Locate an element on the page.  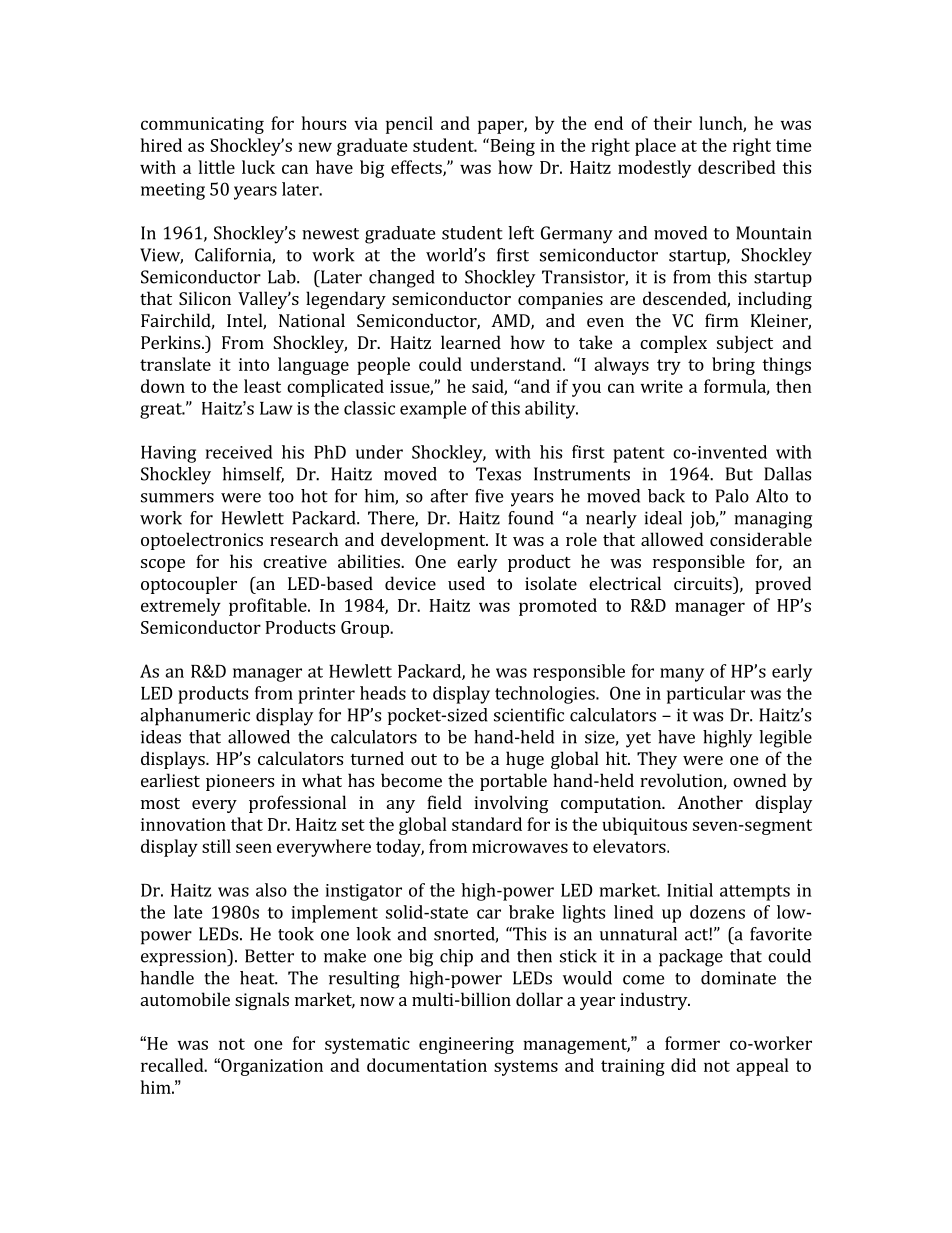
little is located at coordinates (217, 167).
